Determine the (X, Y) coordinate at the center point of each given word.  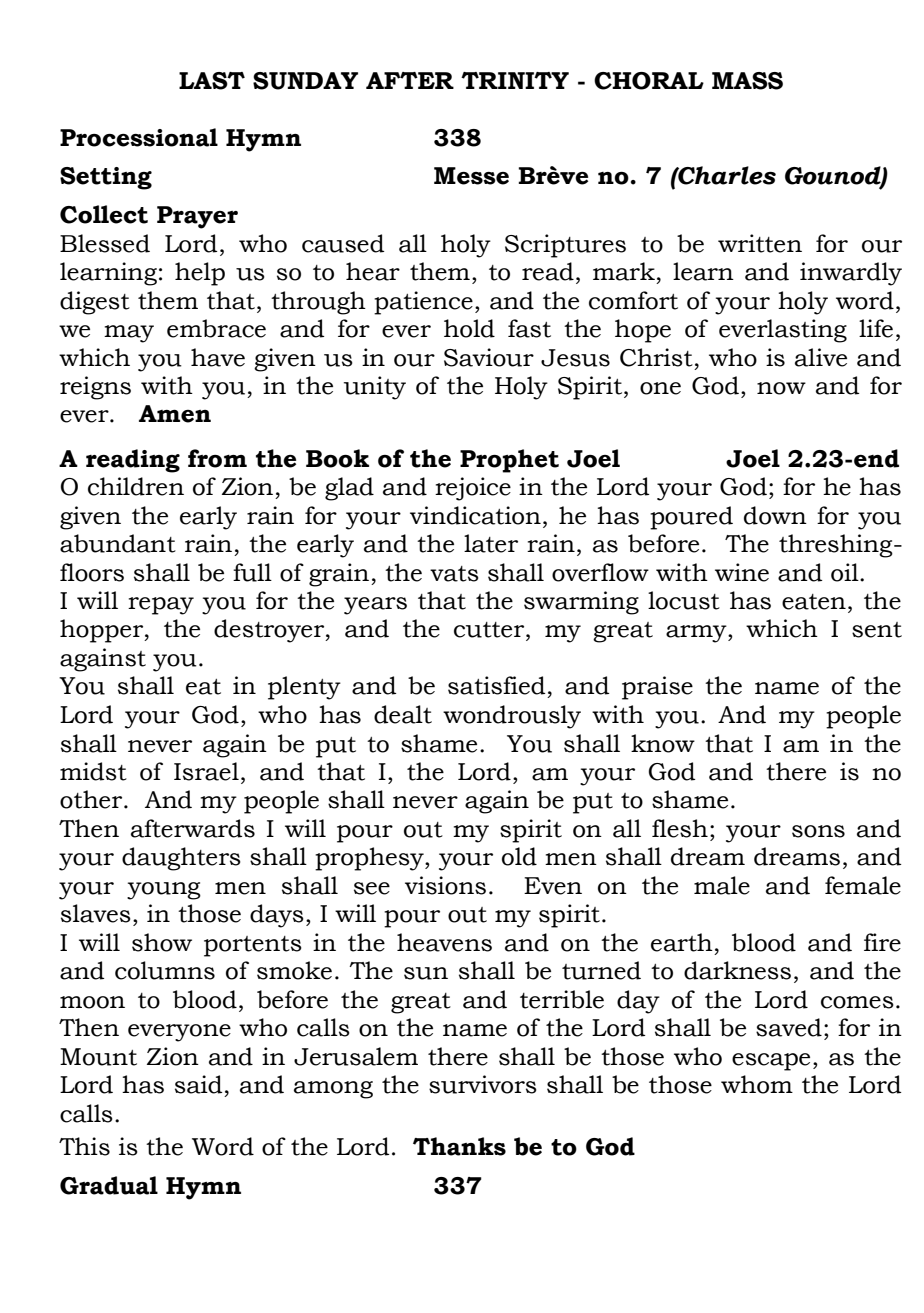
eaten (814, 602)
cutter (490, 630)
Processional (139, 137)
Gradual (109, 1185)
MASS (747, 81)
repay (161, 606)
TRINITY (515, 80)
